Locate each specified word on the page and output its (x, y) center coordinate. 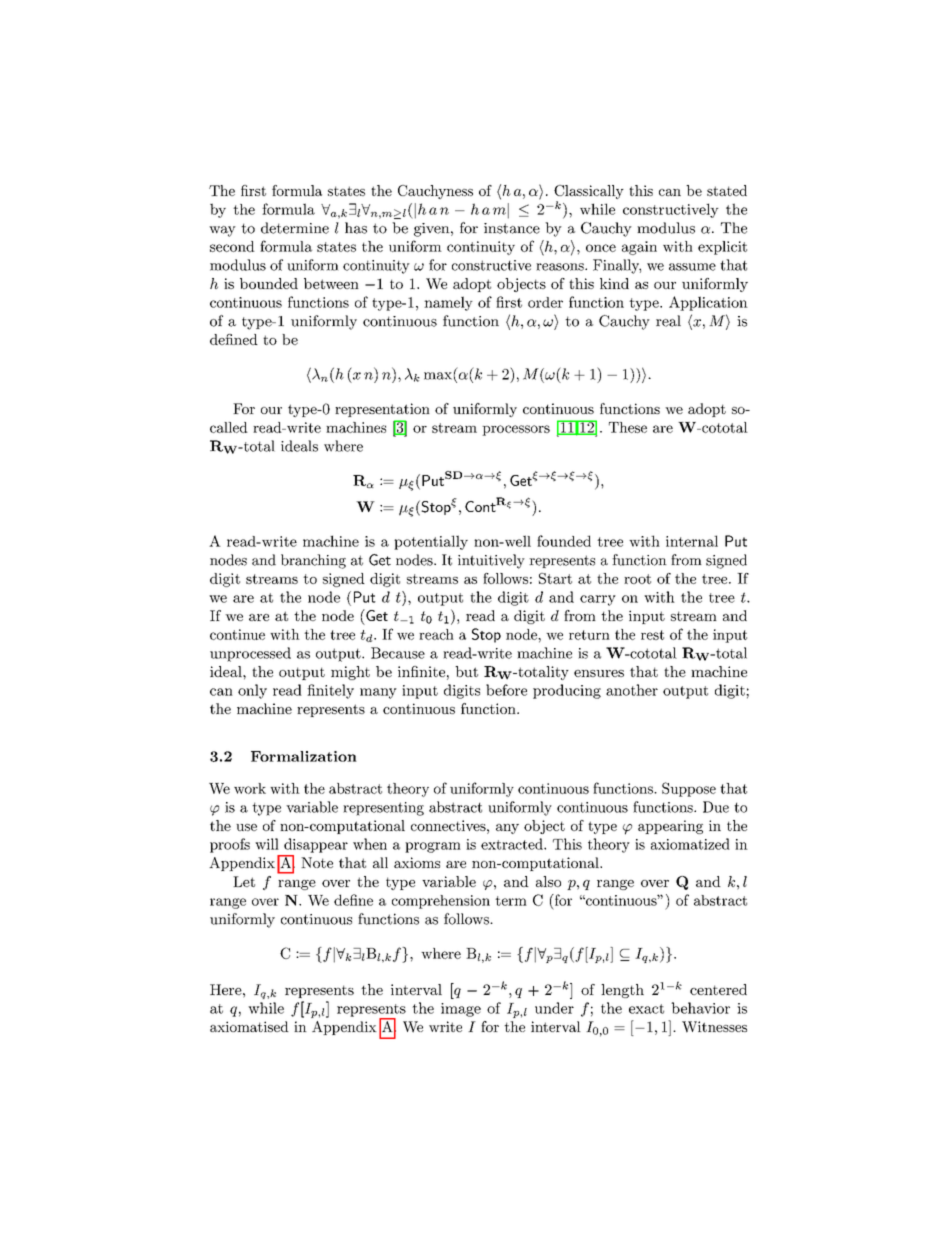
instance (512, 228)
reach (436, 634)
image (461, 1010)
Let (244, 881)
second (232, 246)
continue (237, 634)
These (628, 427)
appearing (670, 827)
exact (646, 1009)
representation (382, 410)
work (250, 788)
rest (652, 635)
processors (516, 430)
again (639, 248)
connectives (449, 825)
